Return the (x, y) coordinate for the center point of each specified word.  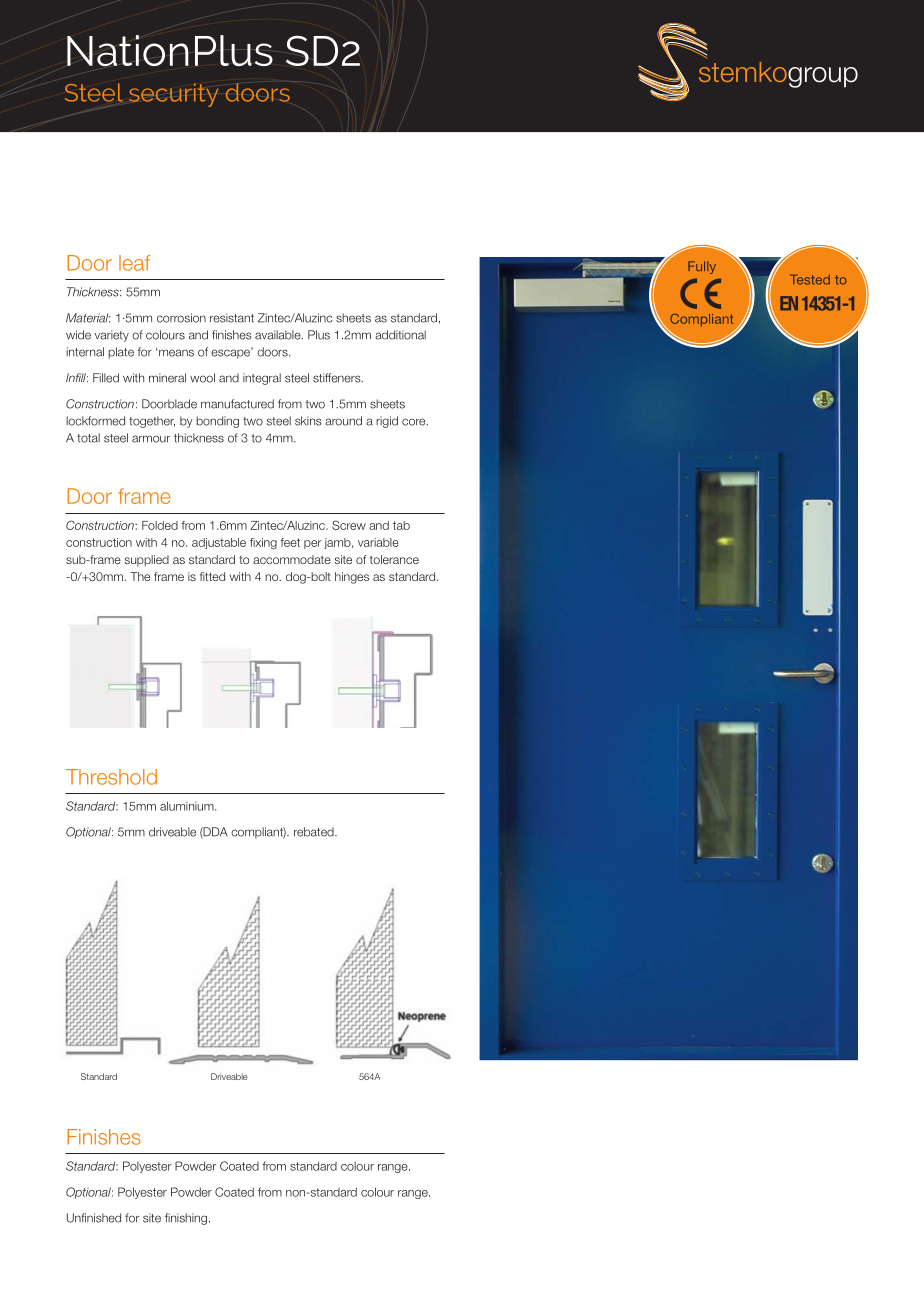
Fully (702, 267)
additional (400, 335)
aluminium (188, 806)
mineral (167, 378)
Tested (810, 279)
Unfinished (94, 1218)
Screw (349, 525)
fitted (212, 576)
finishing (186, 1219)
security (173, 95)
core (415, 422)
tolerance (394, 559)
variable (378, 542)
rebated (315, 832)
